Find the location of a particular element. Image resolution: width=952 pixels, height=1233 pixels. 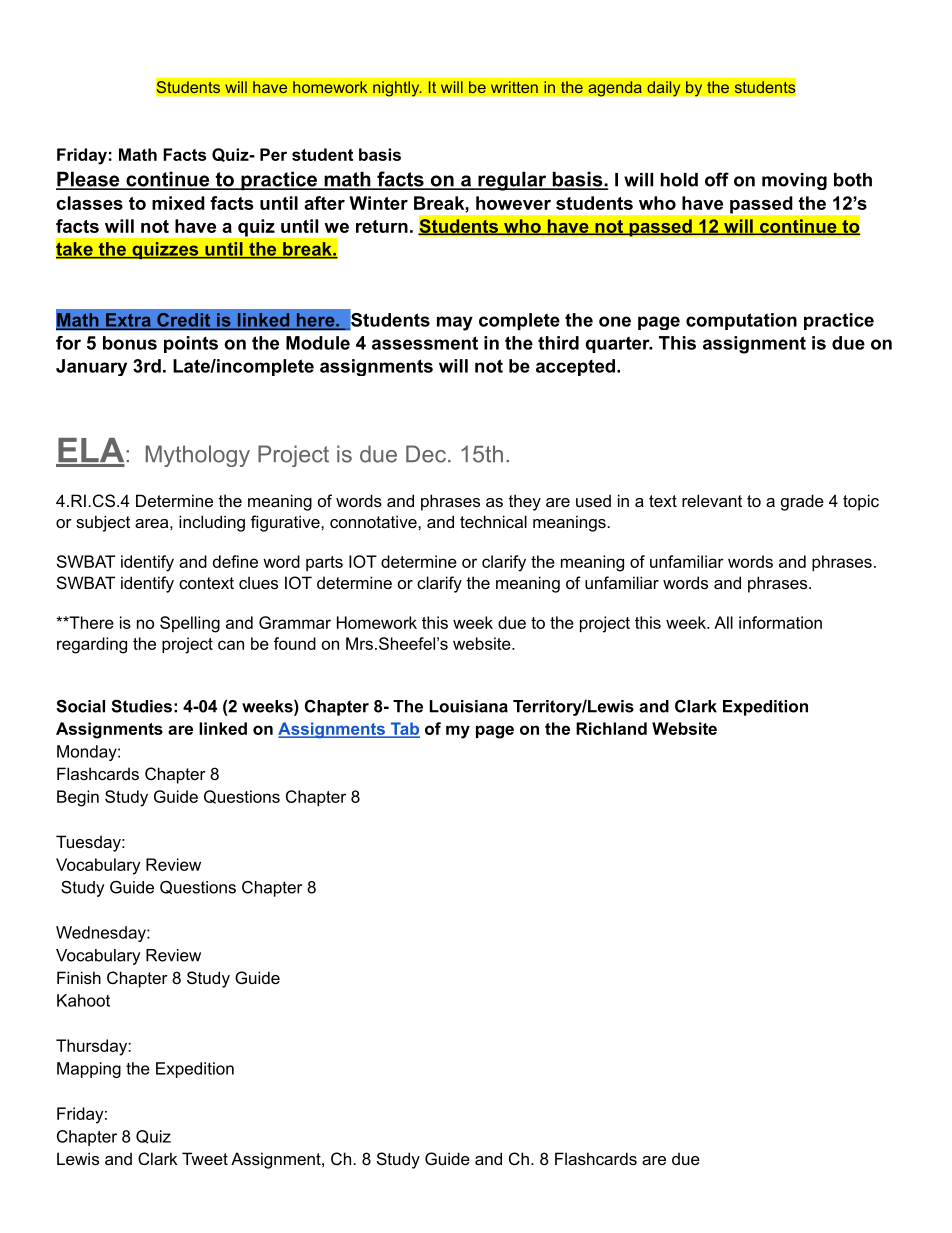

Mapping is located at coordinates (89, 1070).
